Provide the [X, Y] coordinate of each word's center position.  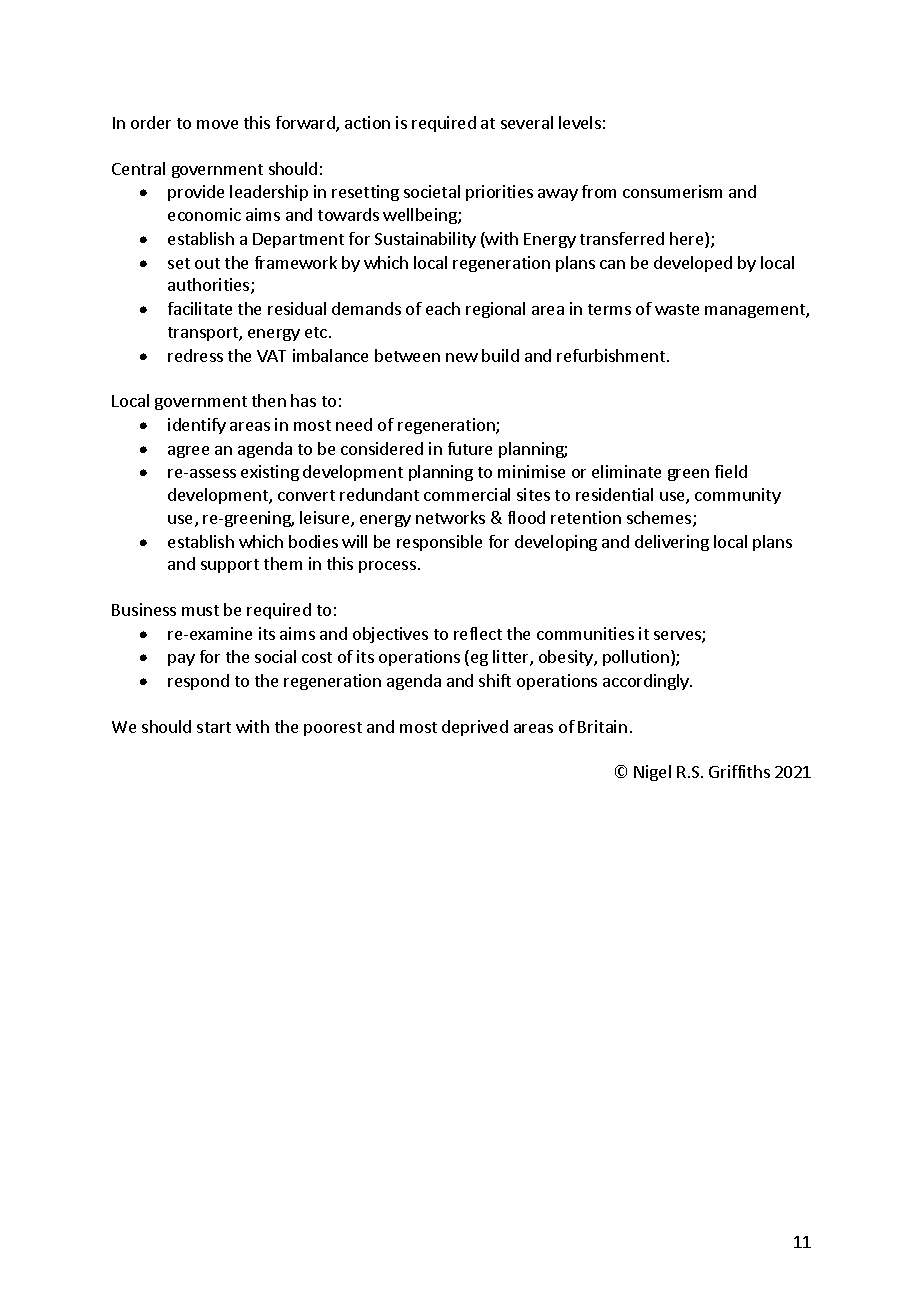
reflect [478, 633]
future [470, 448]
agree [188, 452]
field [731, 471]
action [367, 122]
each [443, 308]
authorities [210, 286]
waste [677, 309]
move [217, 124]
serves [678, 637]
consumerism [672, 191]
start [214, 727]
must [200, 610]
